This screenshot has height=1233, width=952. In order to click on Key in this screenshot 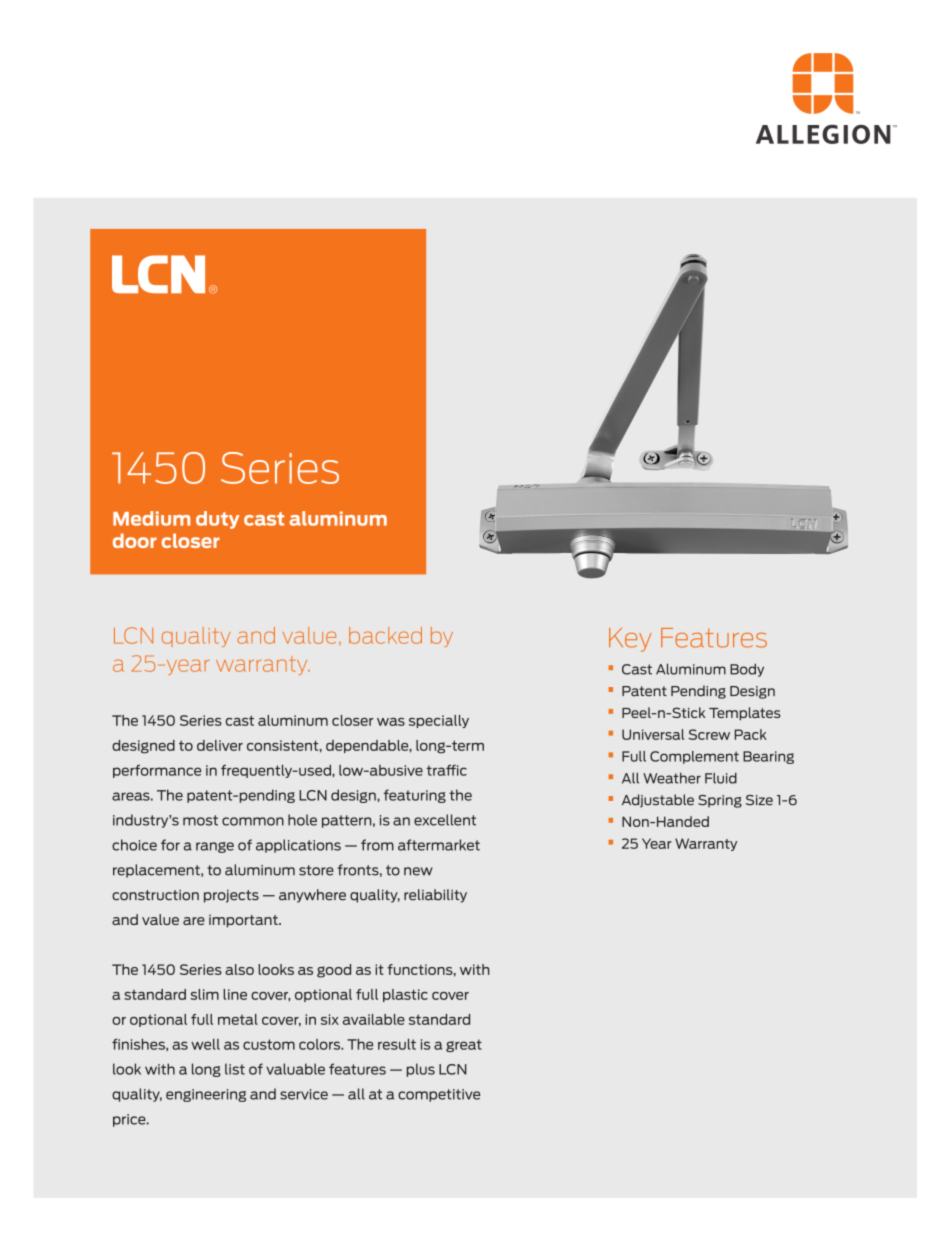, I will do `click(630, 640)`.
